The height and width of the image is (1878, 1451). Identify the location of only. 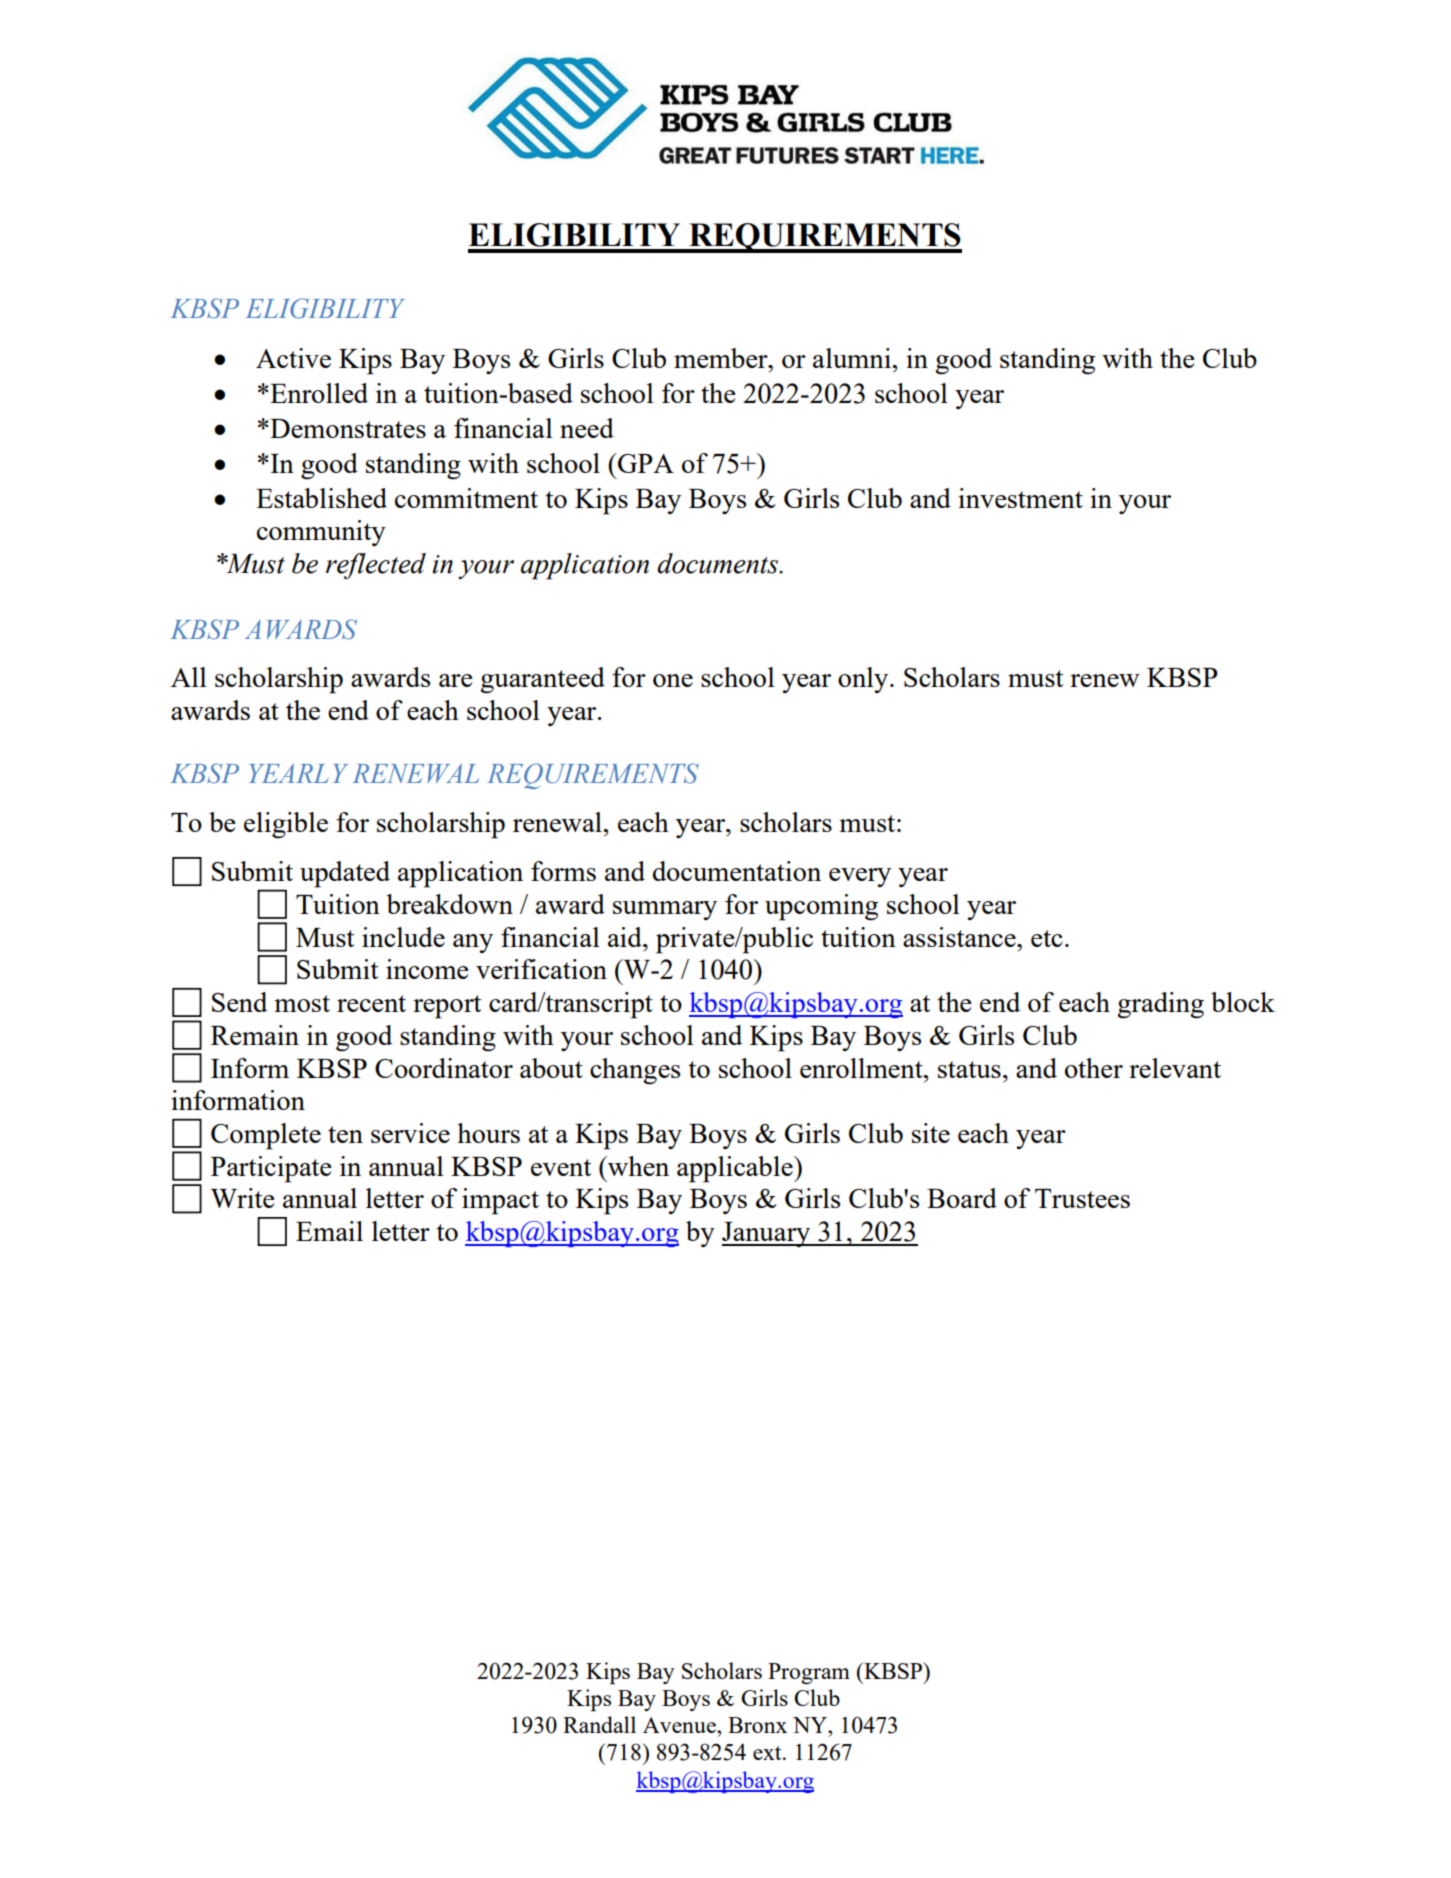
(864, 680).
